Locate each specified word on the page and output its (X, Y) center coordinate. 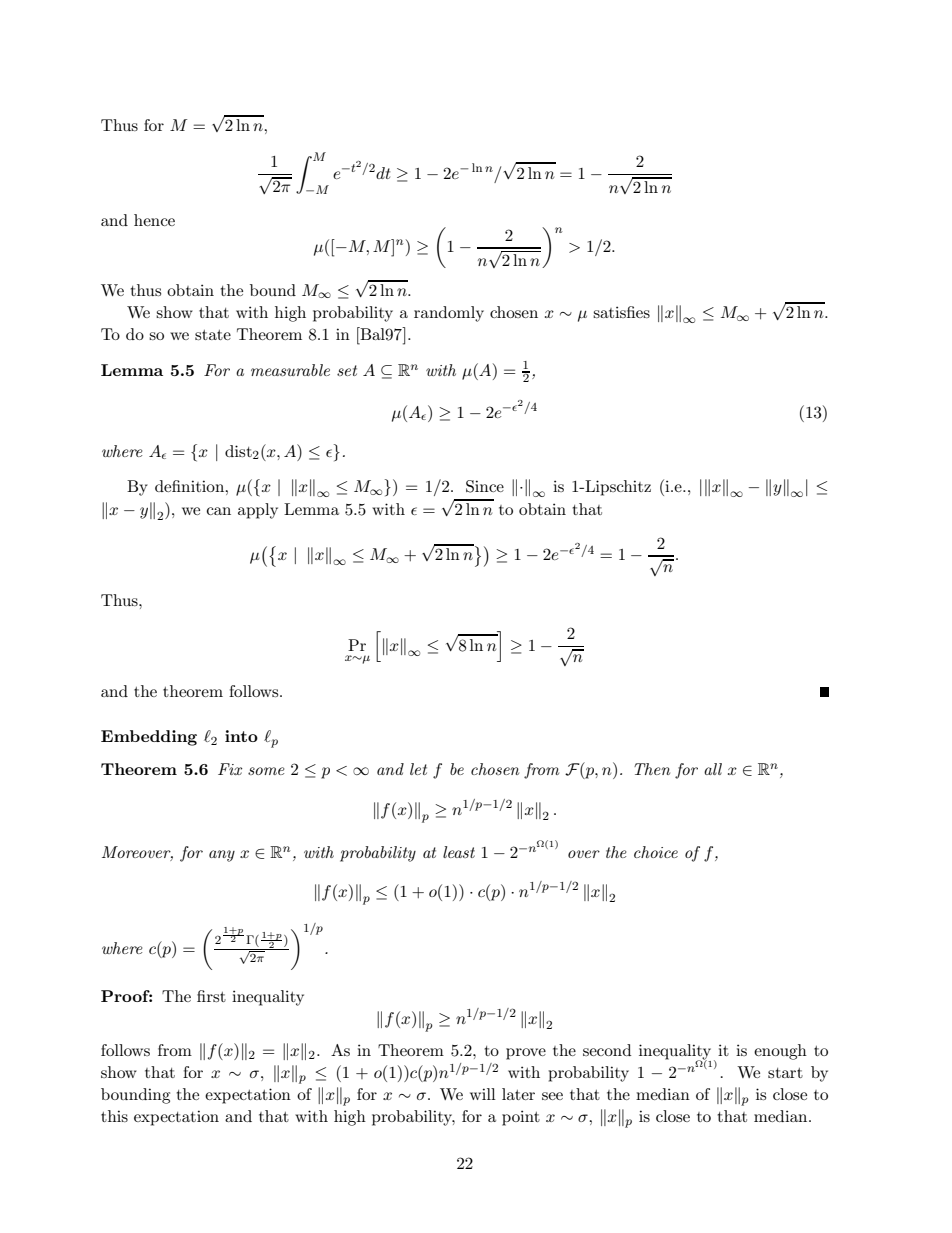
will (483, 1094)
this (114, 1116)
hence (154, 220)
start (785, 1073)
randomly (449, 314)
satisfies (621, 312)
